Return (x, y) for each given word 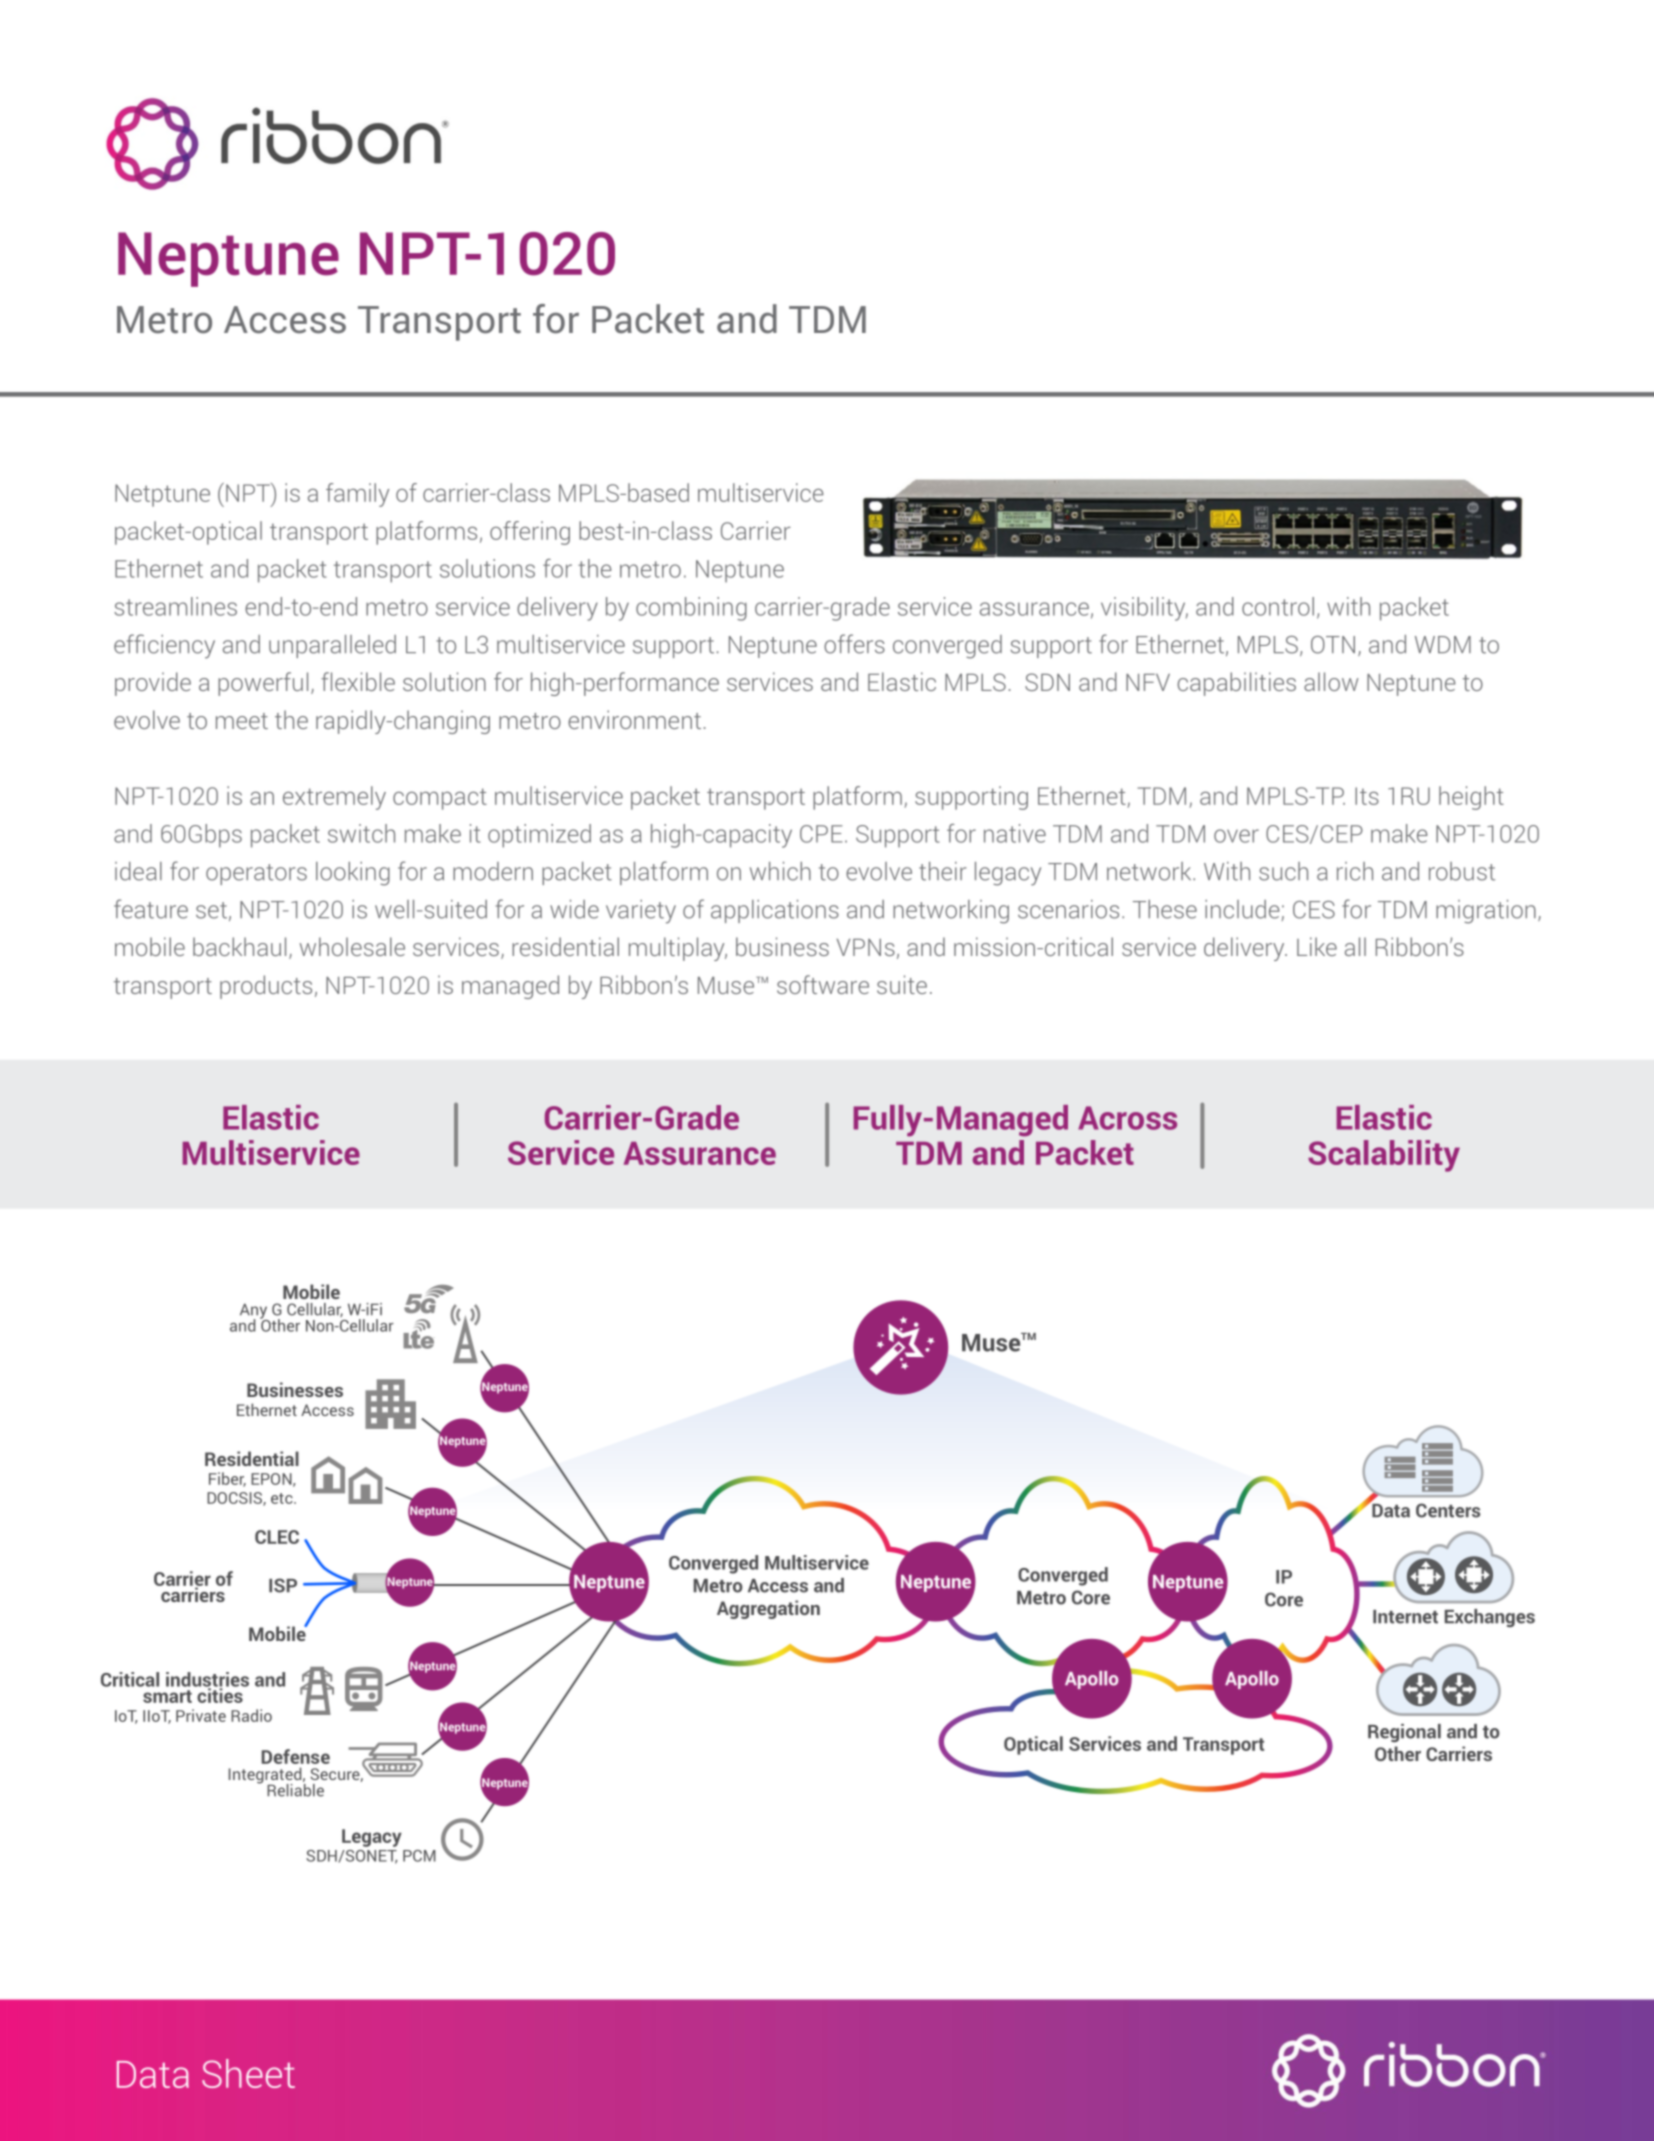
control (1278, 606)
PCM (419, 1856)
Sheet (248, 2073)
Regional (1404, 1733)
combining (691, 609)
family (357, 495)
